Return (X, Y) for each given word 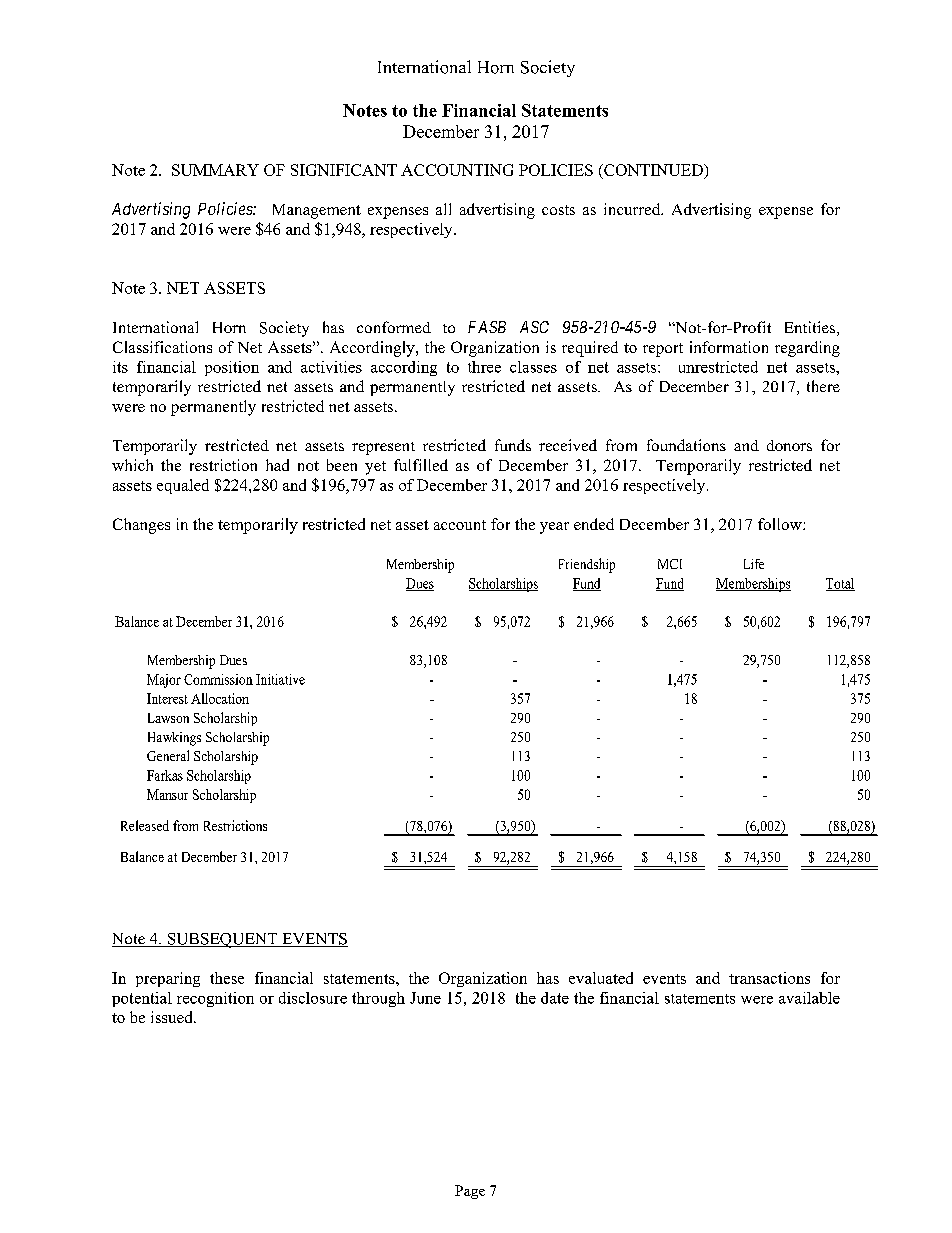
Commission (218, 679)
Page (470, 1192)
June (425, 998)
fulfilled (421, 465)
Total (840, 584)
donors (789, 445)
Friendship (587, 565)
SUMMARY (215, 170)
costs (558, 210)
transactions (769, 978)
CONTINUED (653, 170)
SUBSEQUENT (222, 940)
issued (173, 1017)
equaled (183, 486)
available (809, 998)
